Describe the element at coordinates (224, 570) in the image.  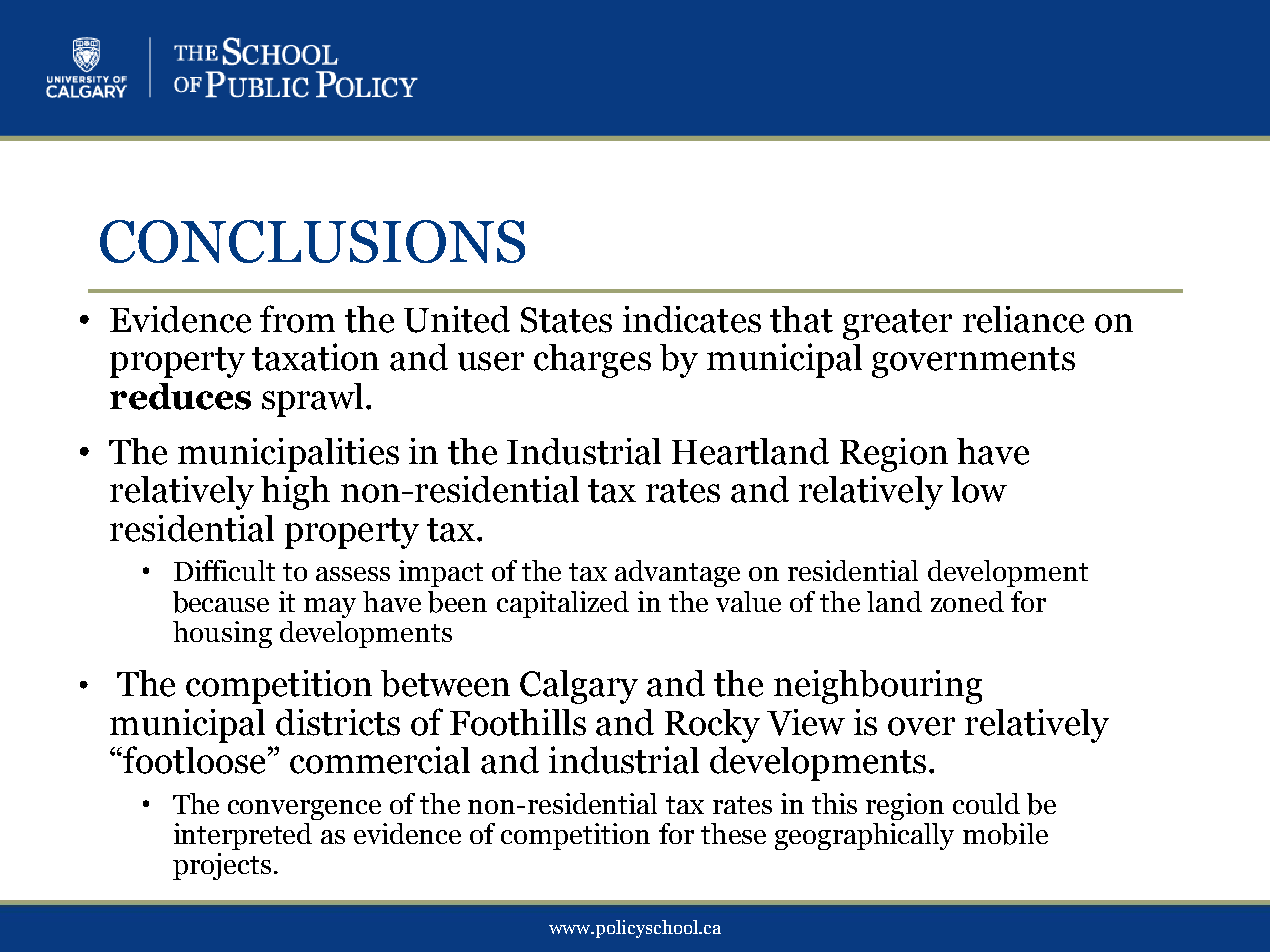
I see `Difficult` at that location.
